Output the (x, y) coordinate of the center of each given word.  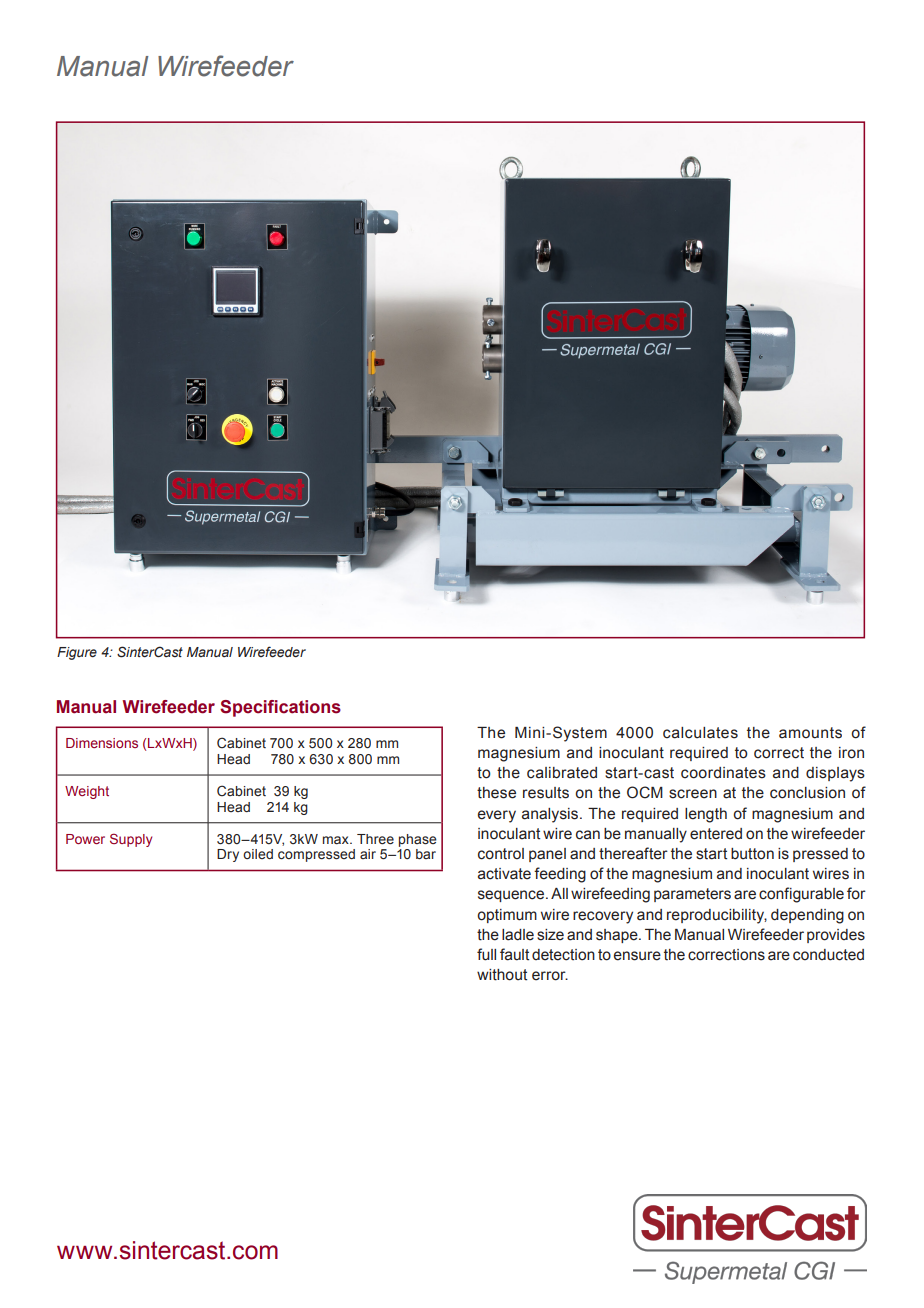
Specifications (280, 708)
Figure (77, 653)
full (486, 954)
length (706, 815)
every (497, 816)
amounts (810, 733)
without (502, 975)
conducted (828, 955)
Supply (131, 840)
